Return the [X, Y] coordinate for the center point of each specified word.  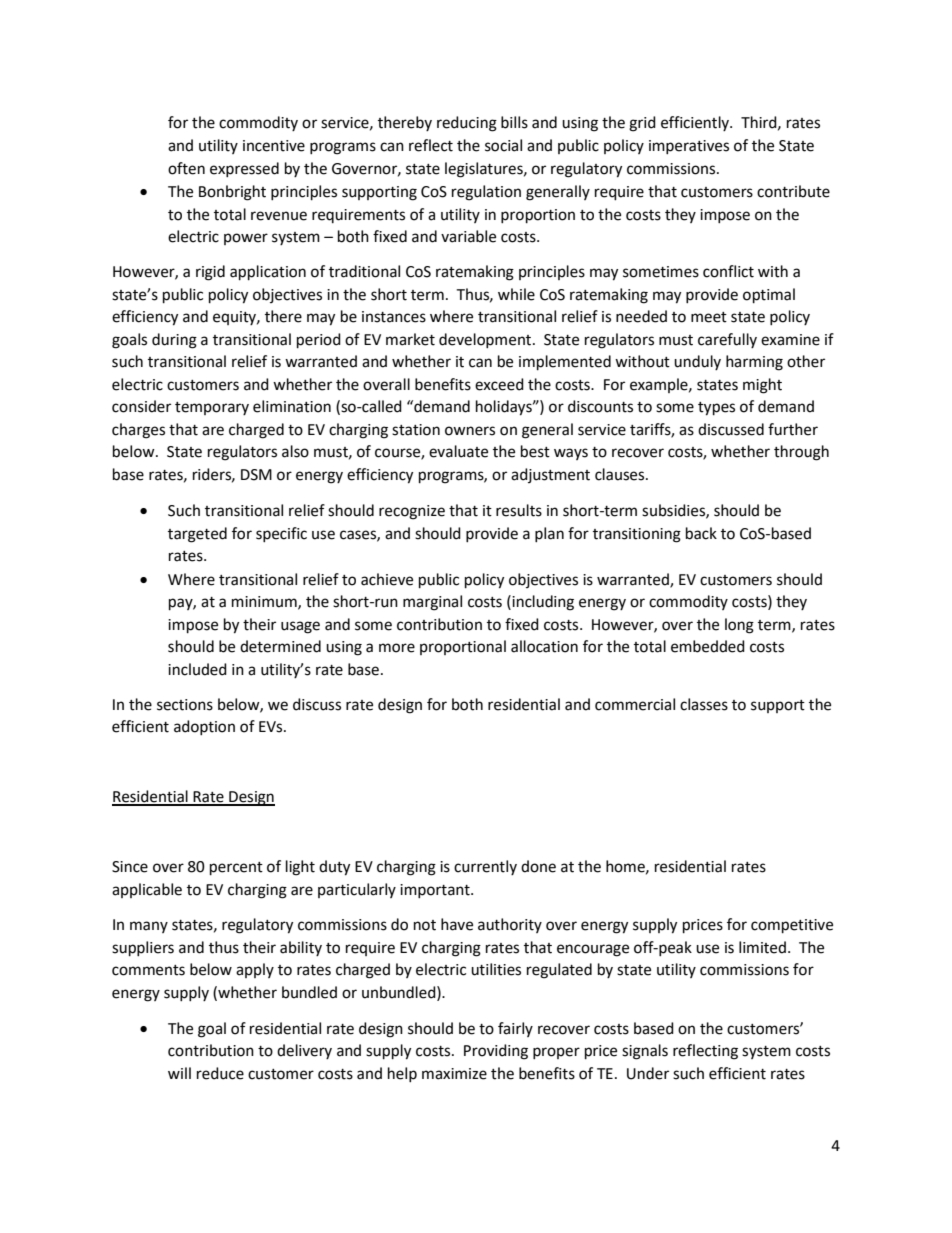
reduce [220, 1073]
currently [485, 867]
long [739, 626]
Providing [496, 1052]
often [186, 168]
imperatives [689, 147]
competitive [792, 926]
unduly [697, 362]
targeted [197, 535]
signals [645, 1052]
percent [236, 869]
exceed [499, 384]
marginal [432, 603]
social [503, 145]
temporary [212, 408]
